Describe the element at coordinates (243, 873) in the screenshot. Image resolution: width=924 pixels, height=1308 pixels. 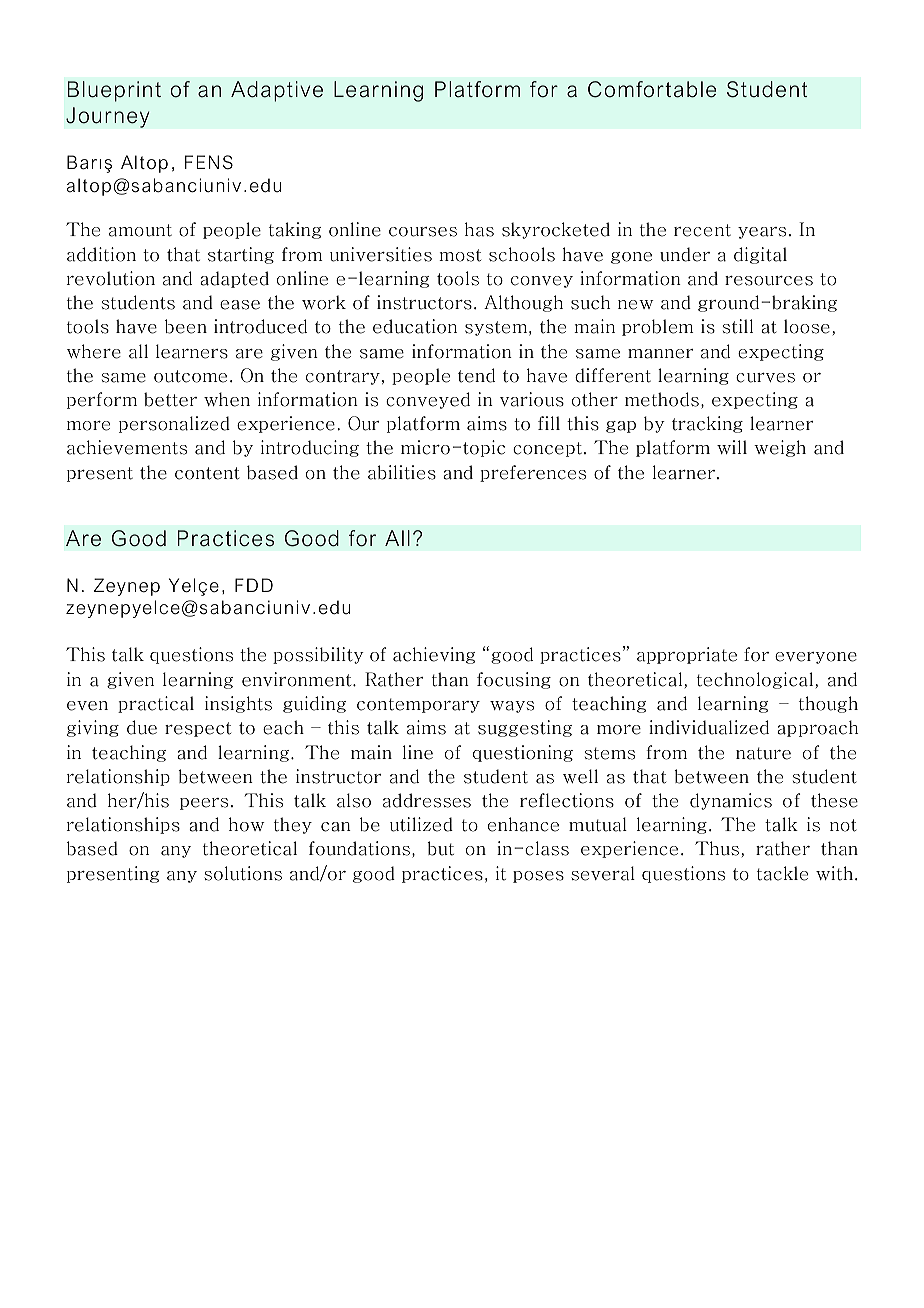
I see `solutions` at that location.
